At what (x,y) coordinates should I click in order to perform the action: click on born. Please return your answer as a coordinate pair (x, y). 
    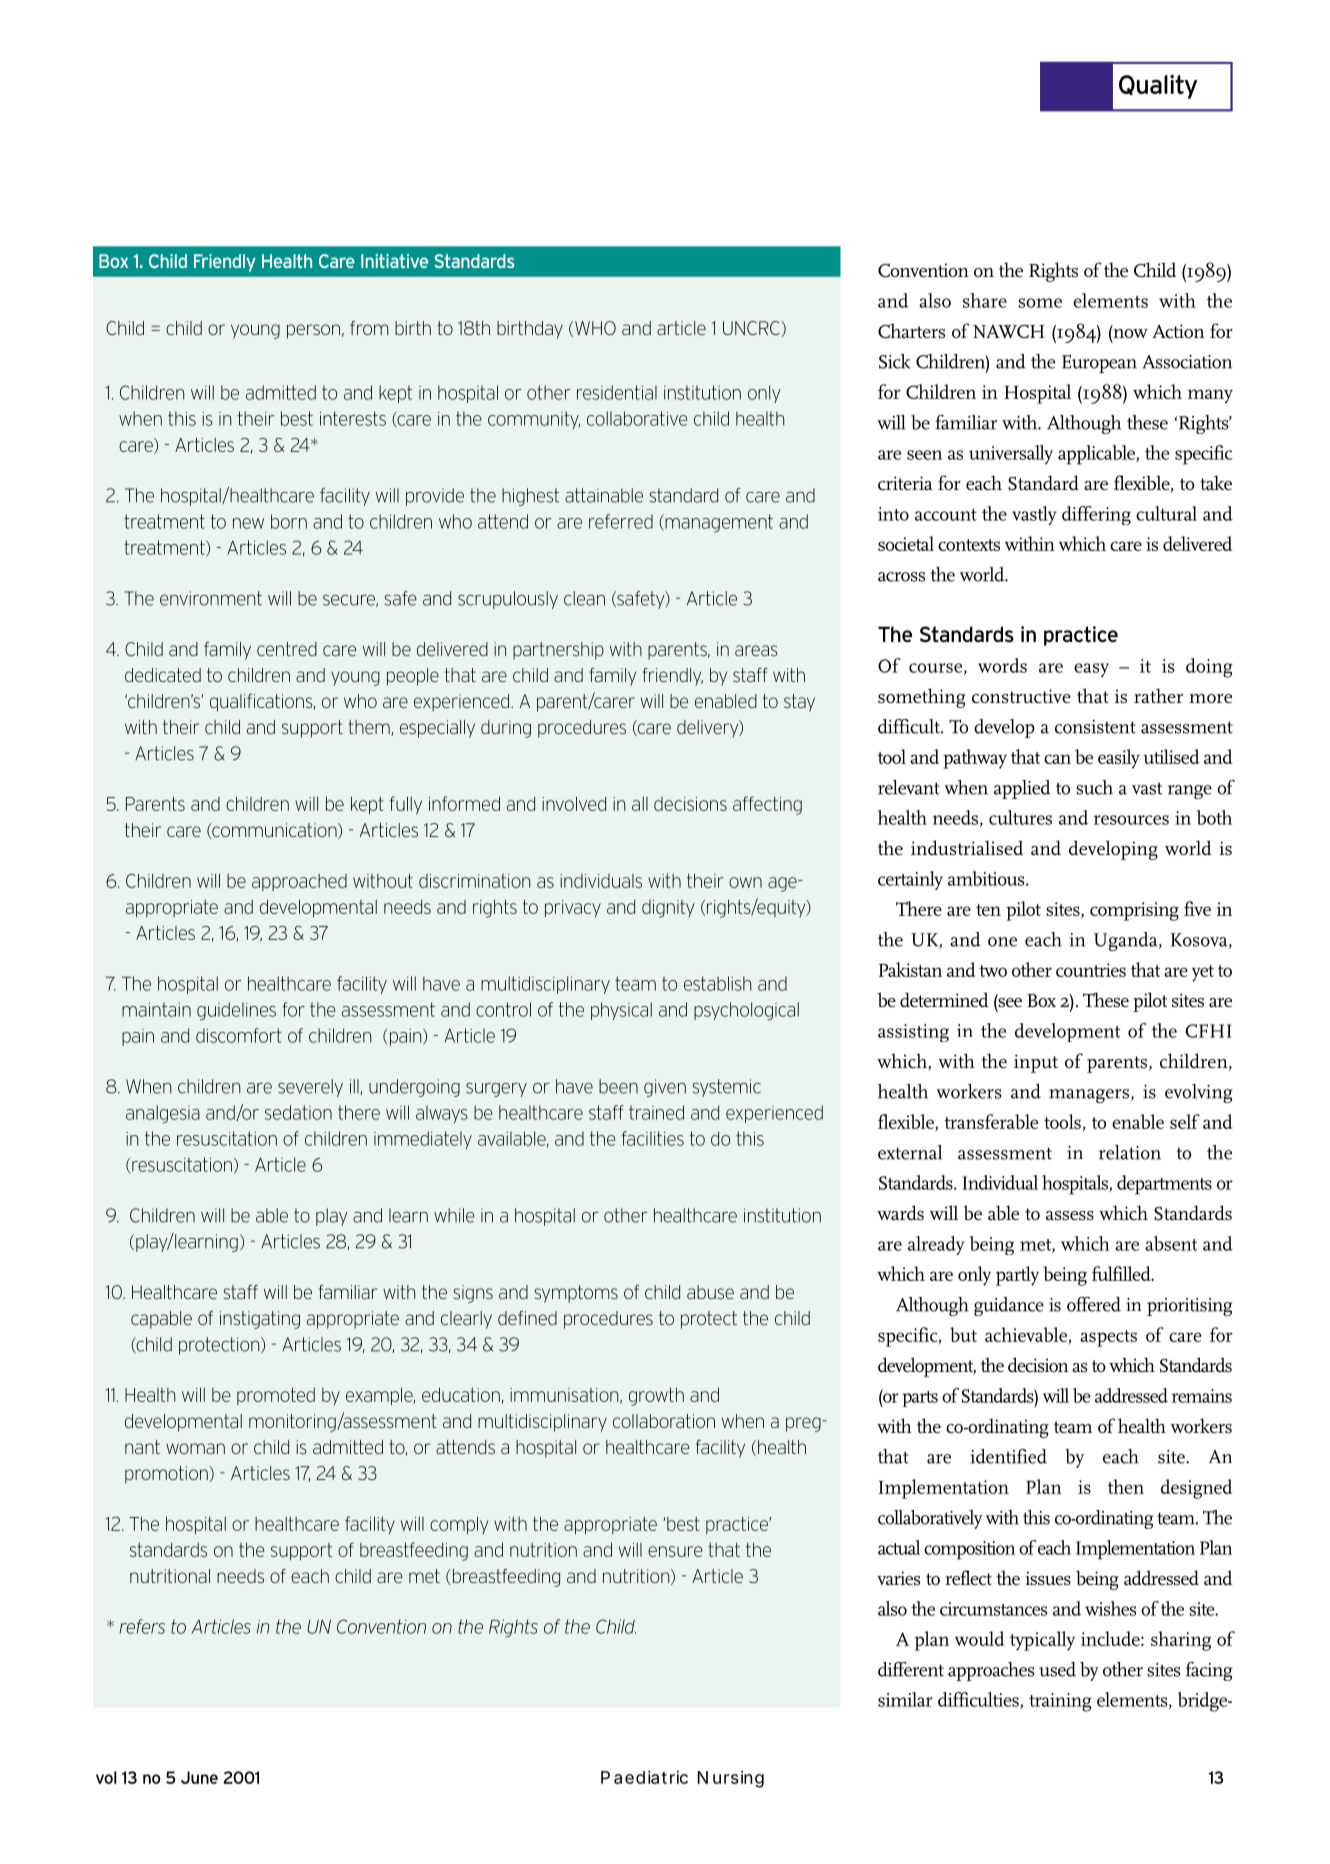
    Looking at the image, I should click on (289, 521).
